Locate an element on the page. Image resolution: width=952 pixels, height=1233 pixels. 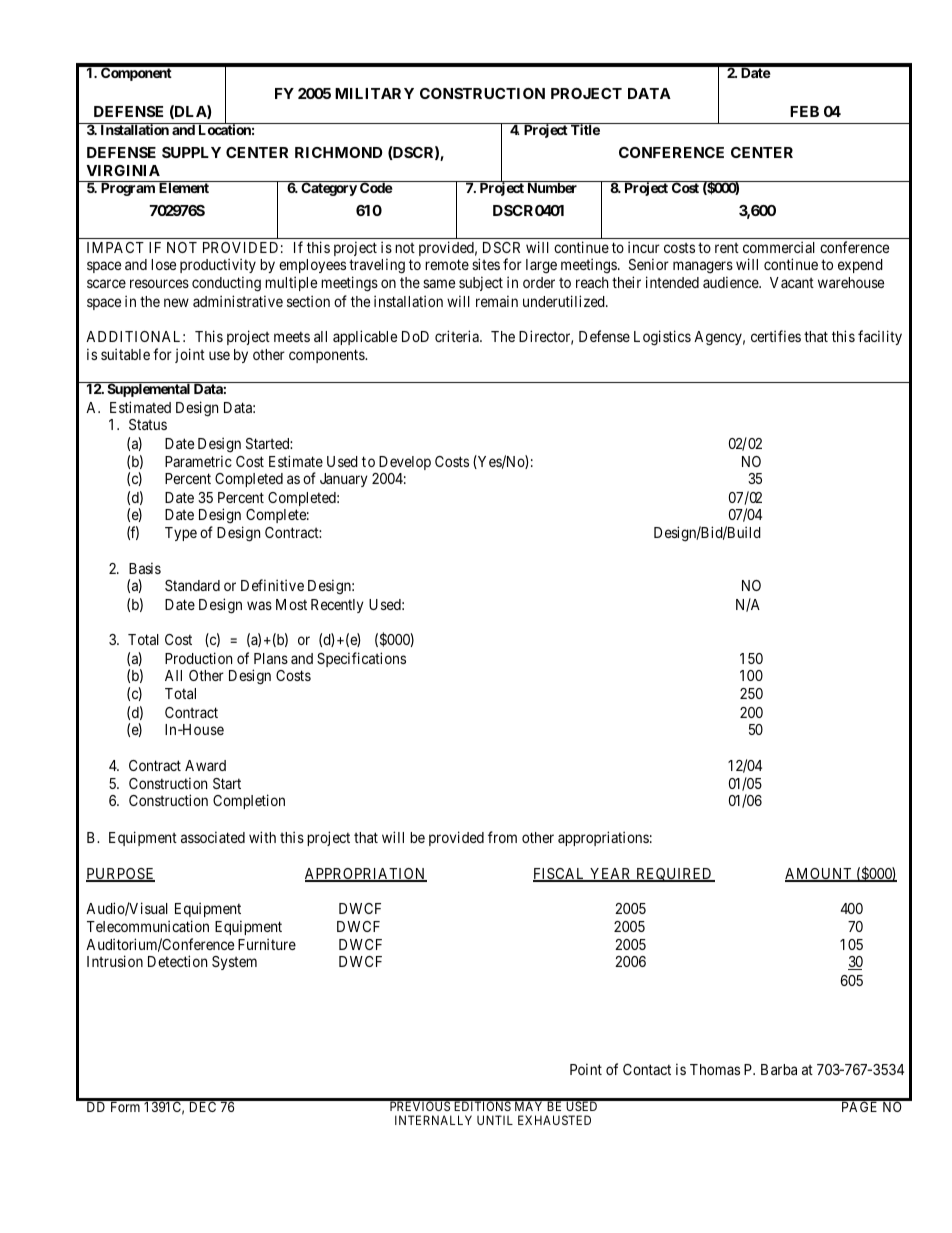
REQUIRED is located at coordinates (674, 875).
